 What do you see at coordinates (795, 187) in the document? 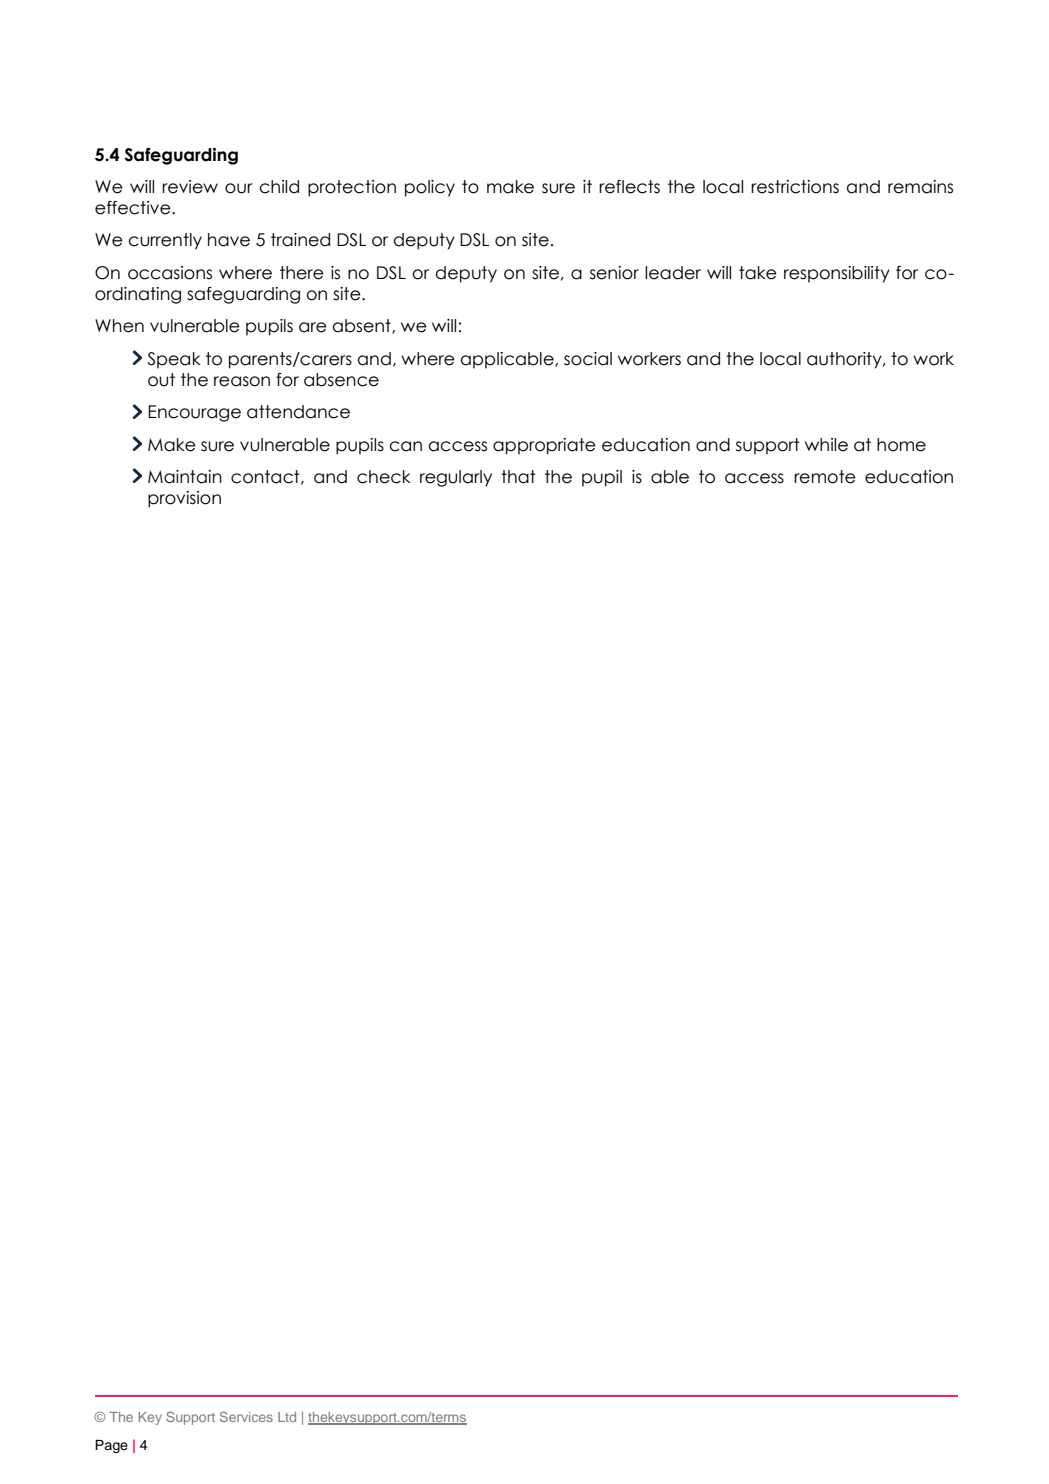
I see `restrictions` at bounding box center [795, 187].
